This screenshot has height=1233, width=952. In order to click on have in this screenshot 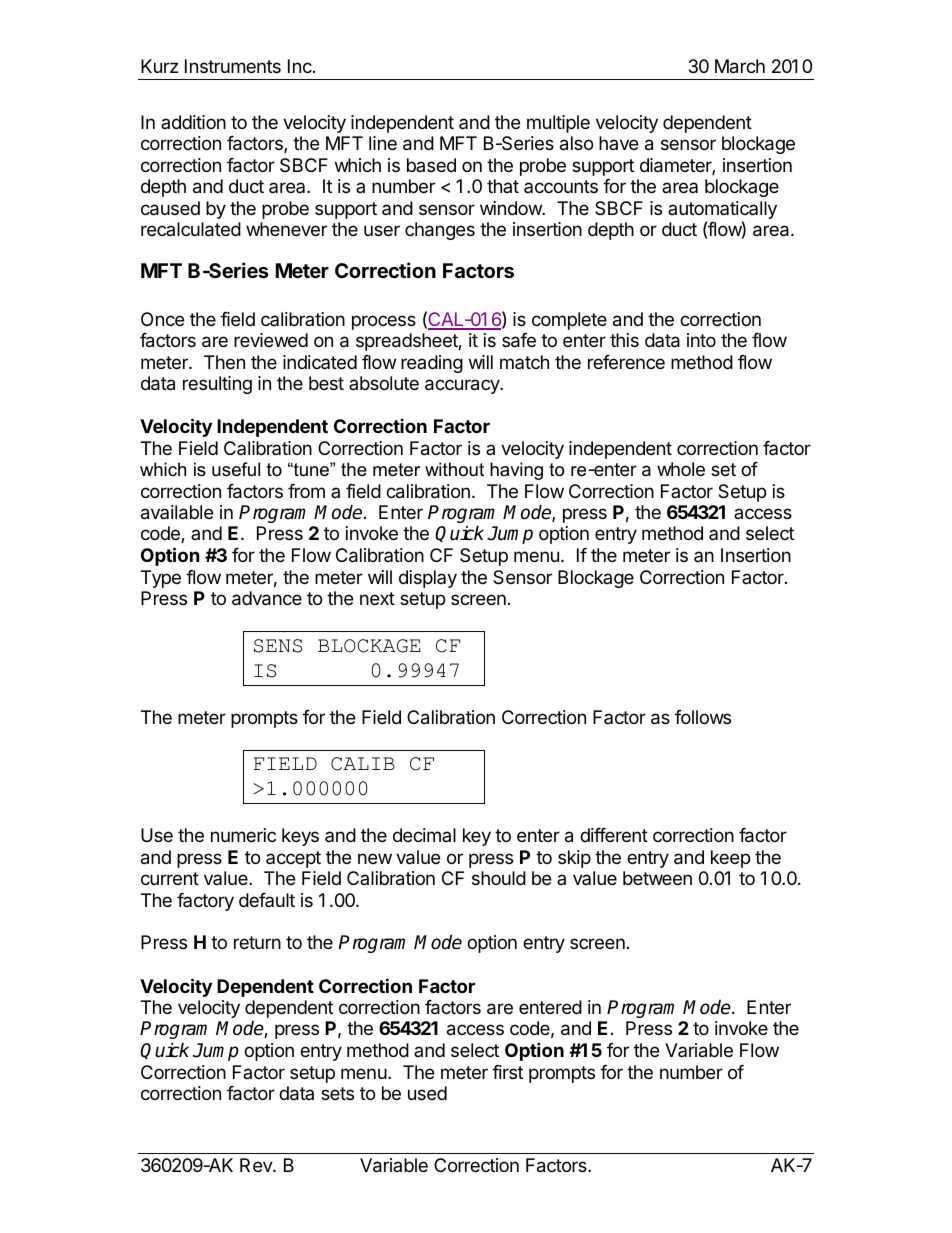, I will do `click(618, 143)`.
